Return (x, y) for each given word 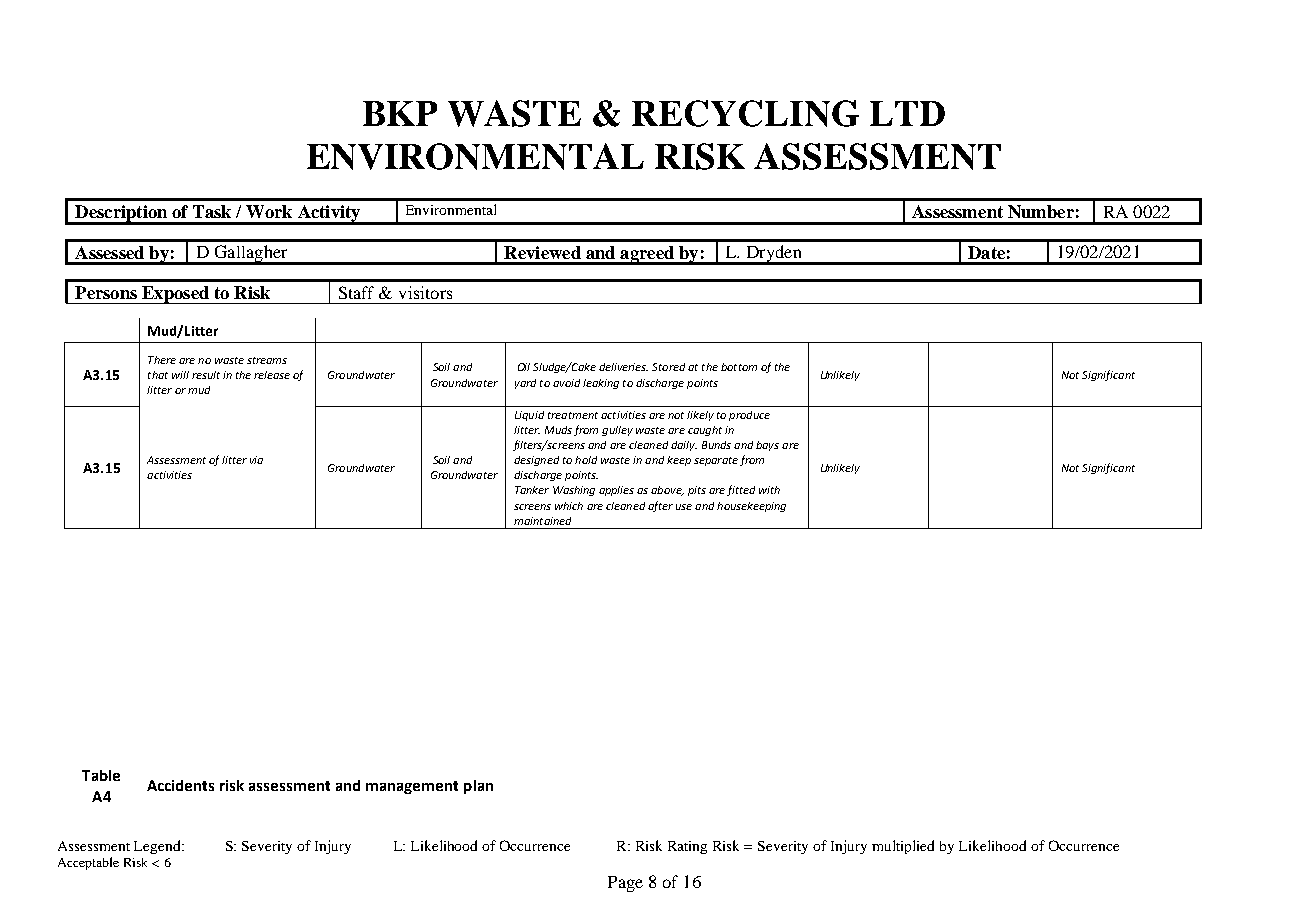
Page (625, 884)
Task (212, 211)
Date (986, 252)
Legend (158, 847)
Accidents (180, 785)
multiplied (903, 847)
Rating (687, 847)
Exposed (175, 295)
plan (478, 787)
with (769, 490)
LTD (907, 113)
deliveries (623, 367)
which (569, 506)
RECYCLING (745, 113)
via (256, 460)
